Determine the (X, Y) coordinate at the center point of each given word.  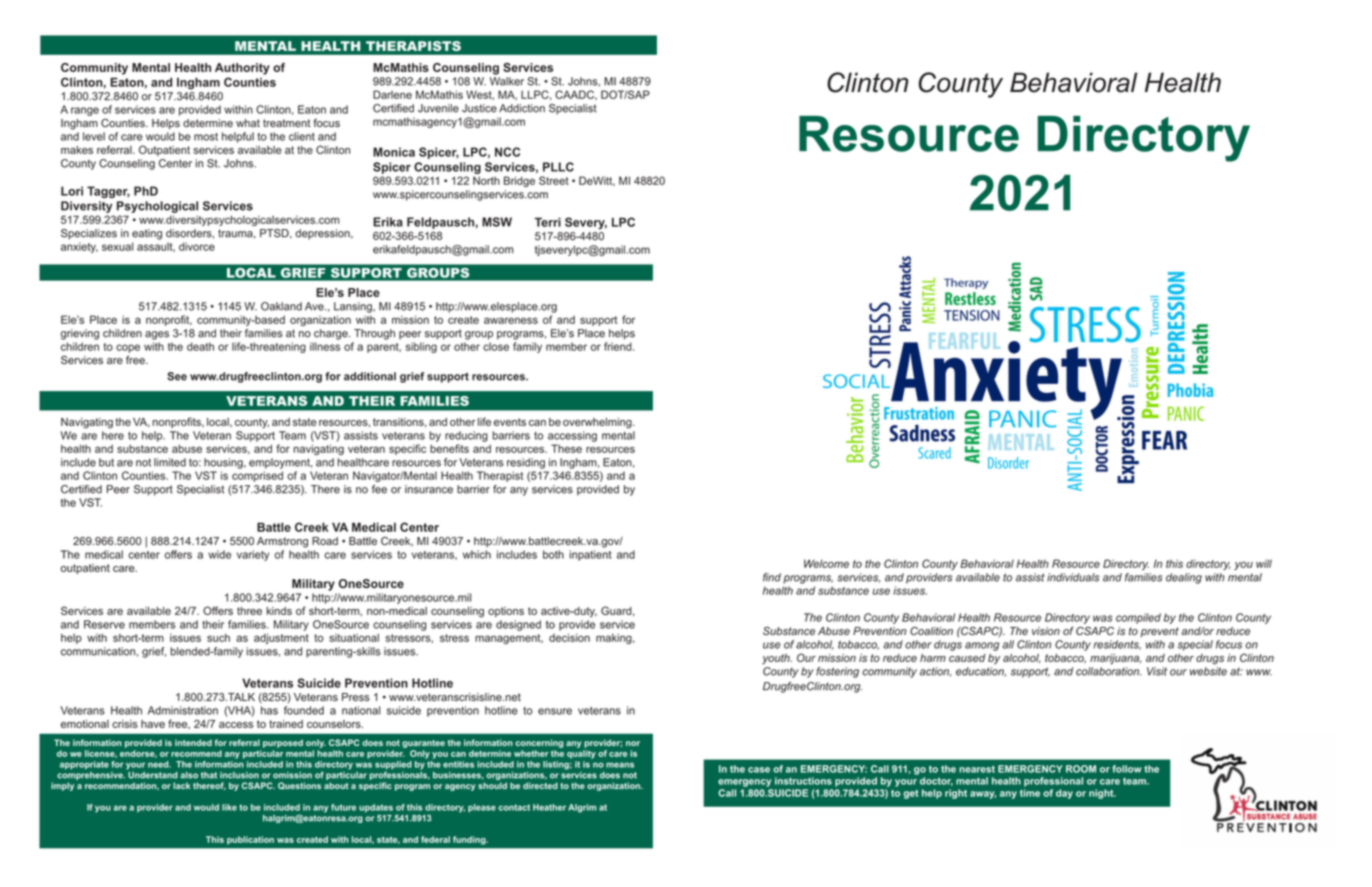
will (1264, 563)
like (229, 807)
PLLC (558, 167)
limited (170, 462)
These (566, 448)
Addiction (522, 108)
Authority (242, 69)
